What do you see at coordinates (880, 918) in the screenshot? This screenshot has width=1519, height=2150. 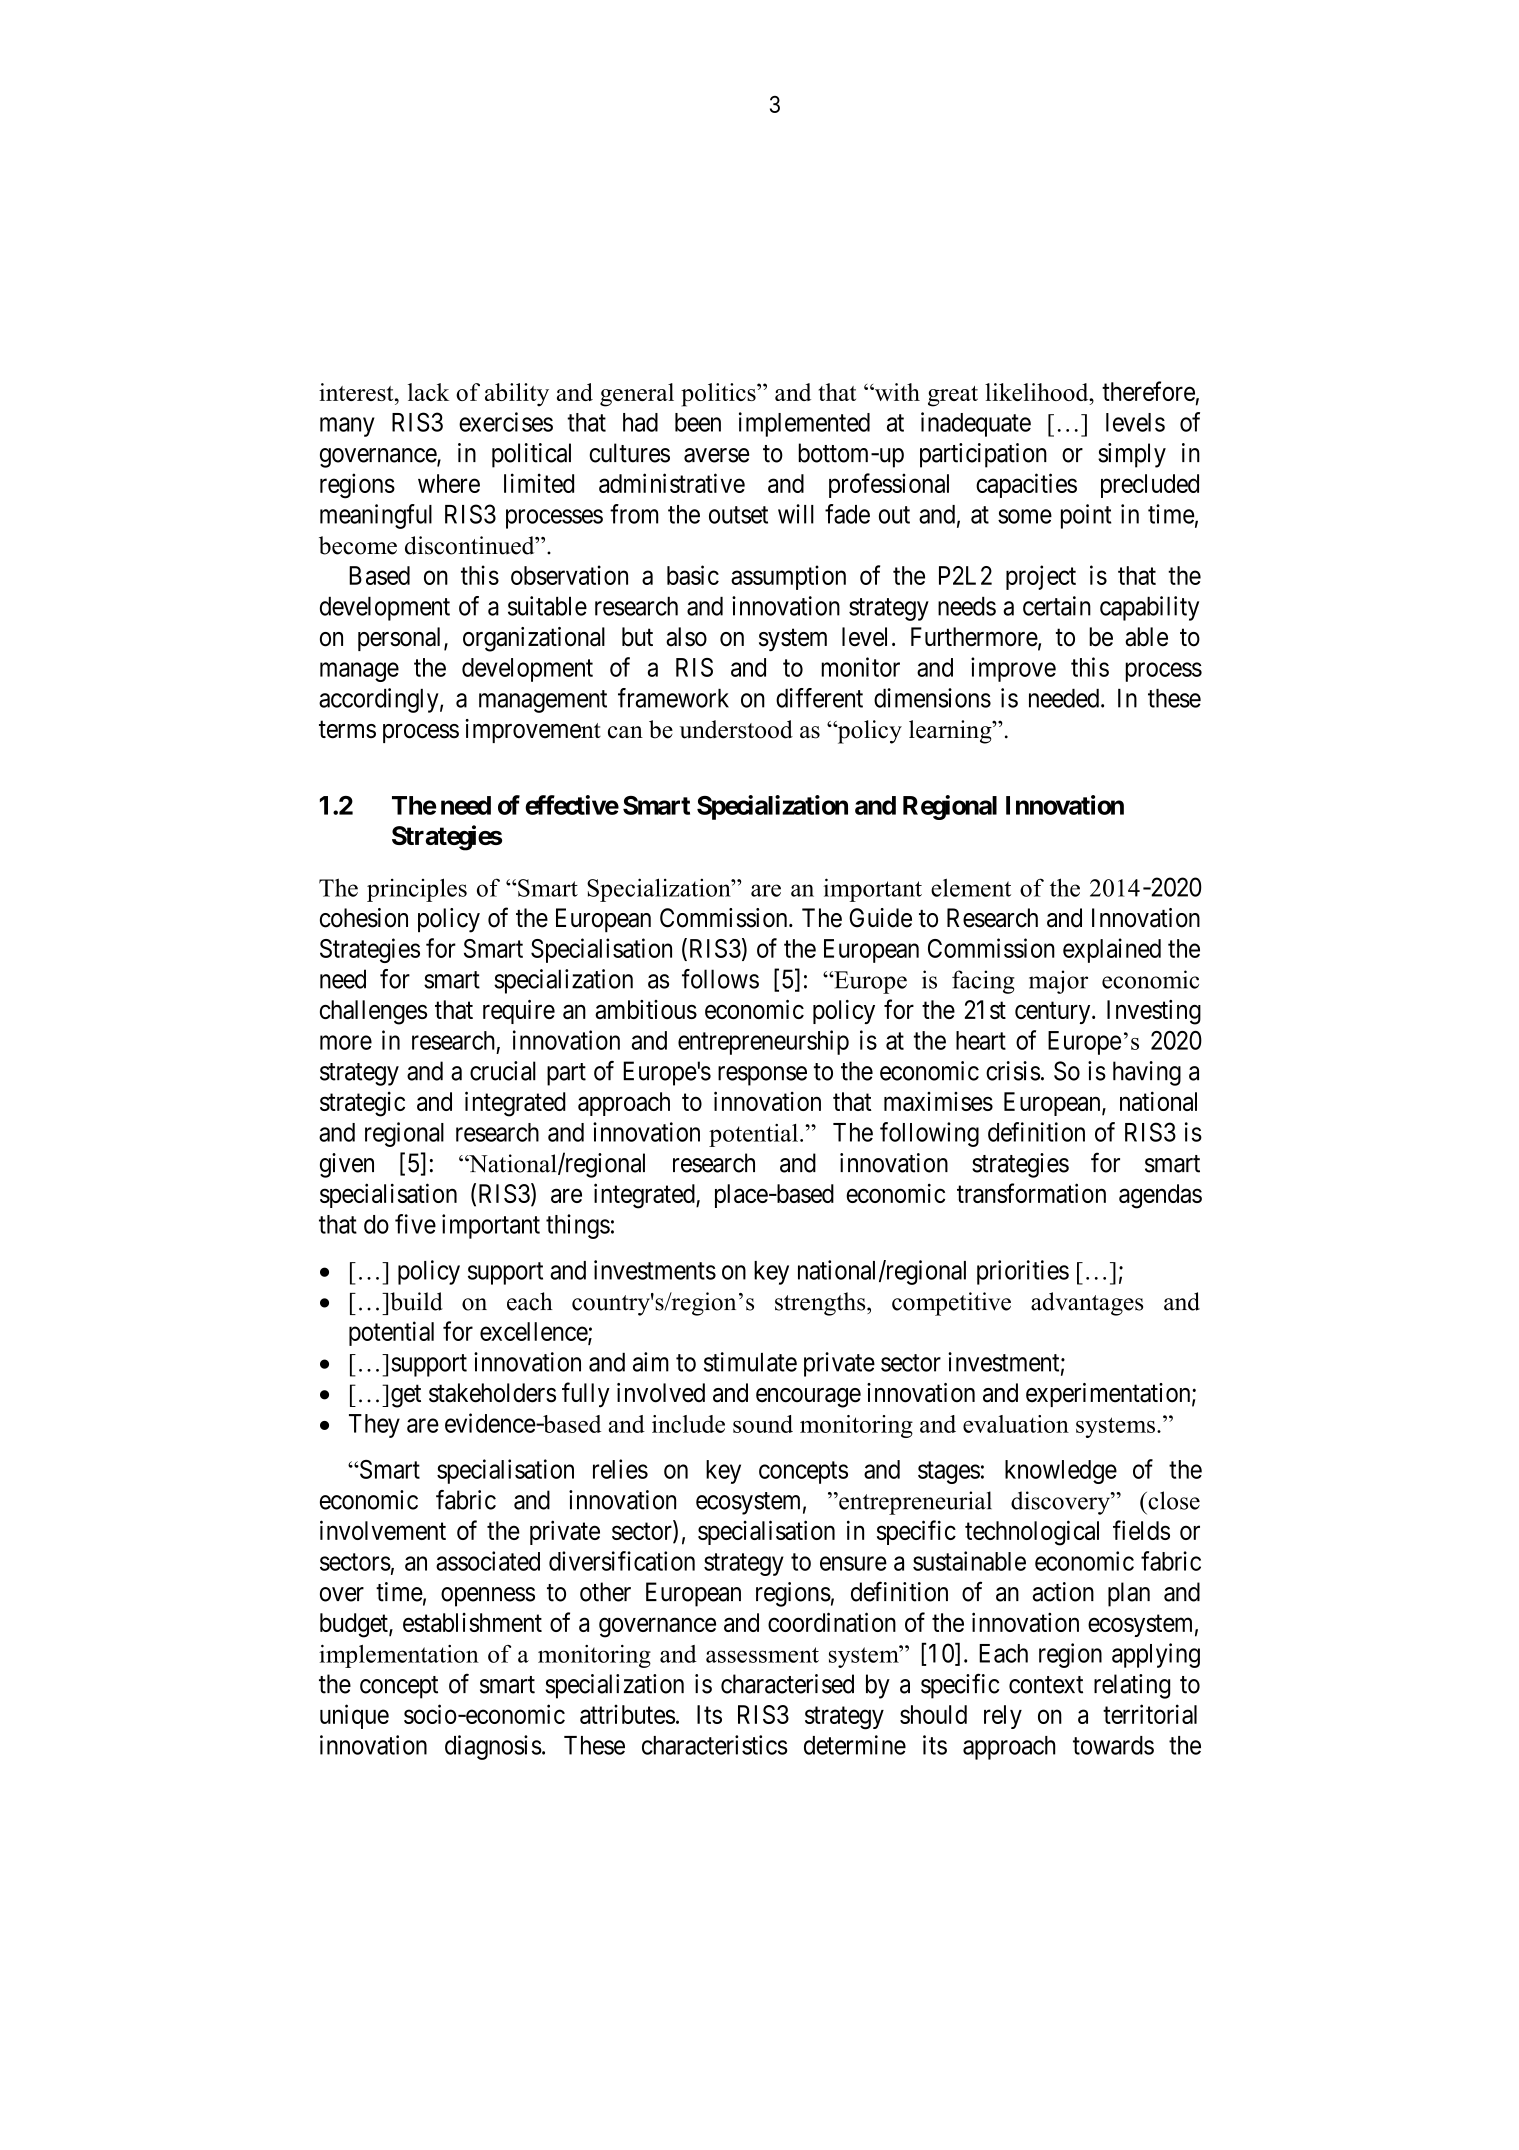 I see `Guide` at bounding box center [880, 918].
